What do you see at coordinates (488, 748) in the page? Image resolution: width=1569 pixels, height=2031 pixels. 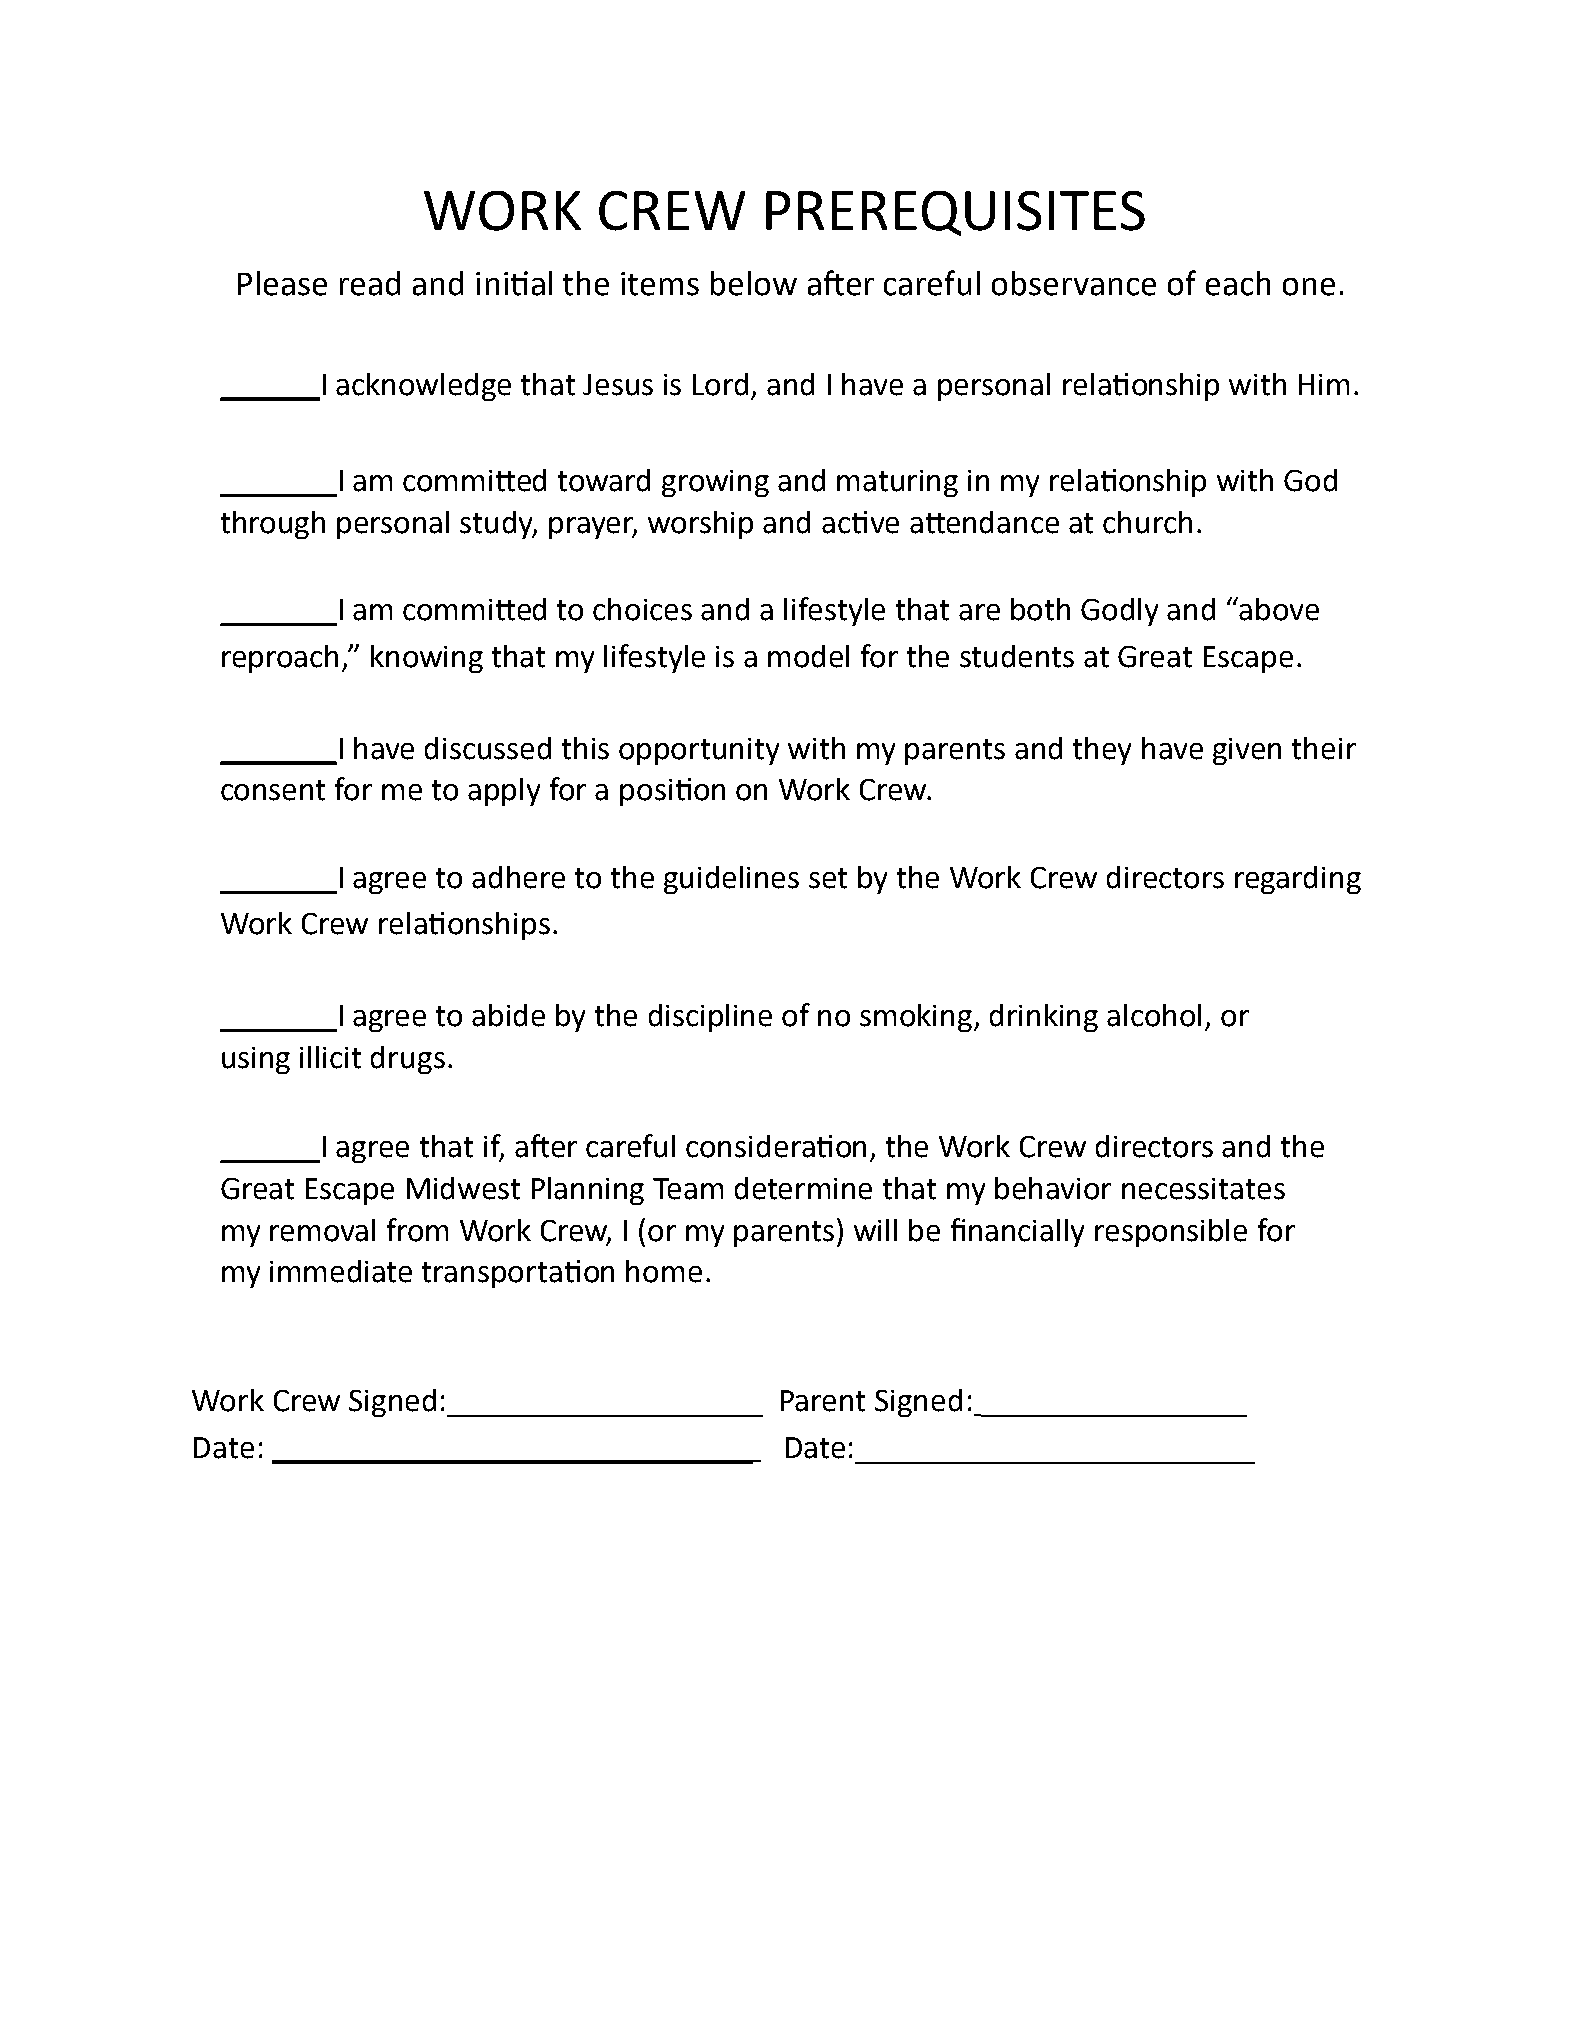 I see `discussed` at bounding box center [488, 748].
